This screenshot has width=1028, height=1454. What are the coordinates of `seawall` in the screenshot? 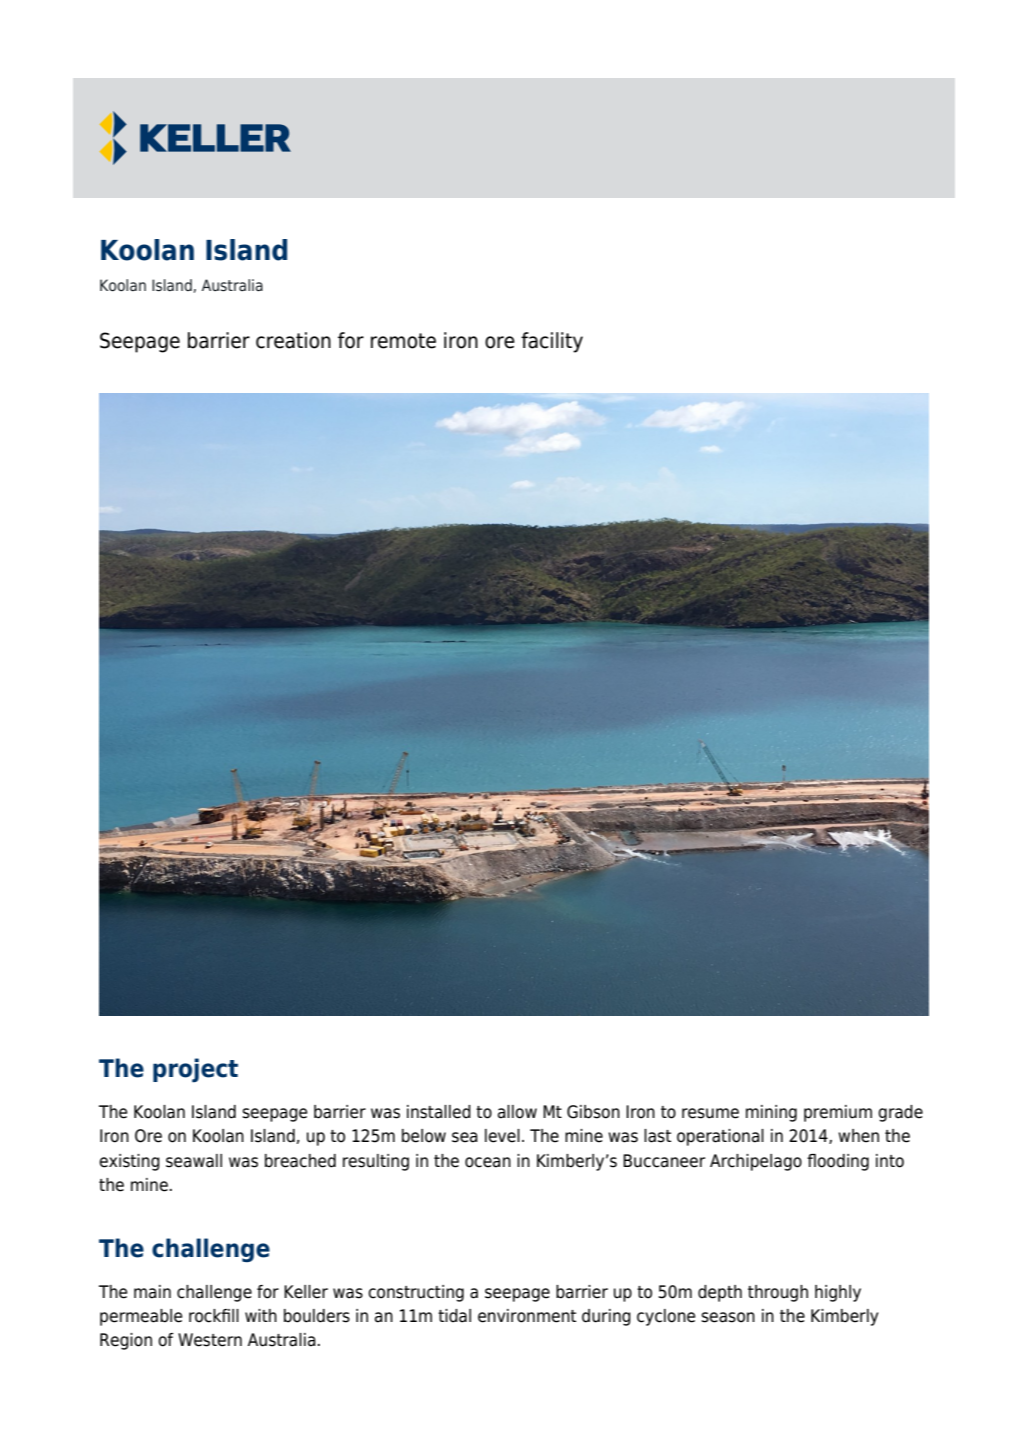 It's located at (194, 1161).
